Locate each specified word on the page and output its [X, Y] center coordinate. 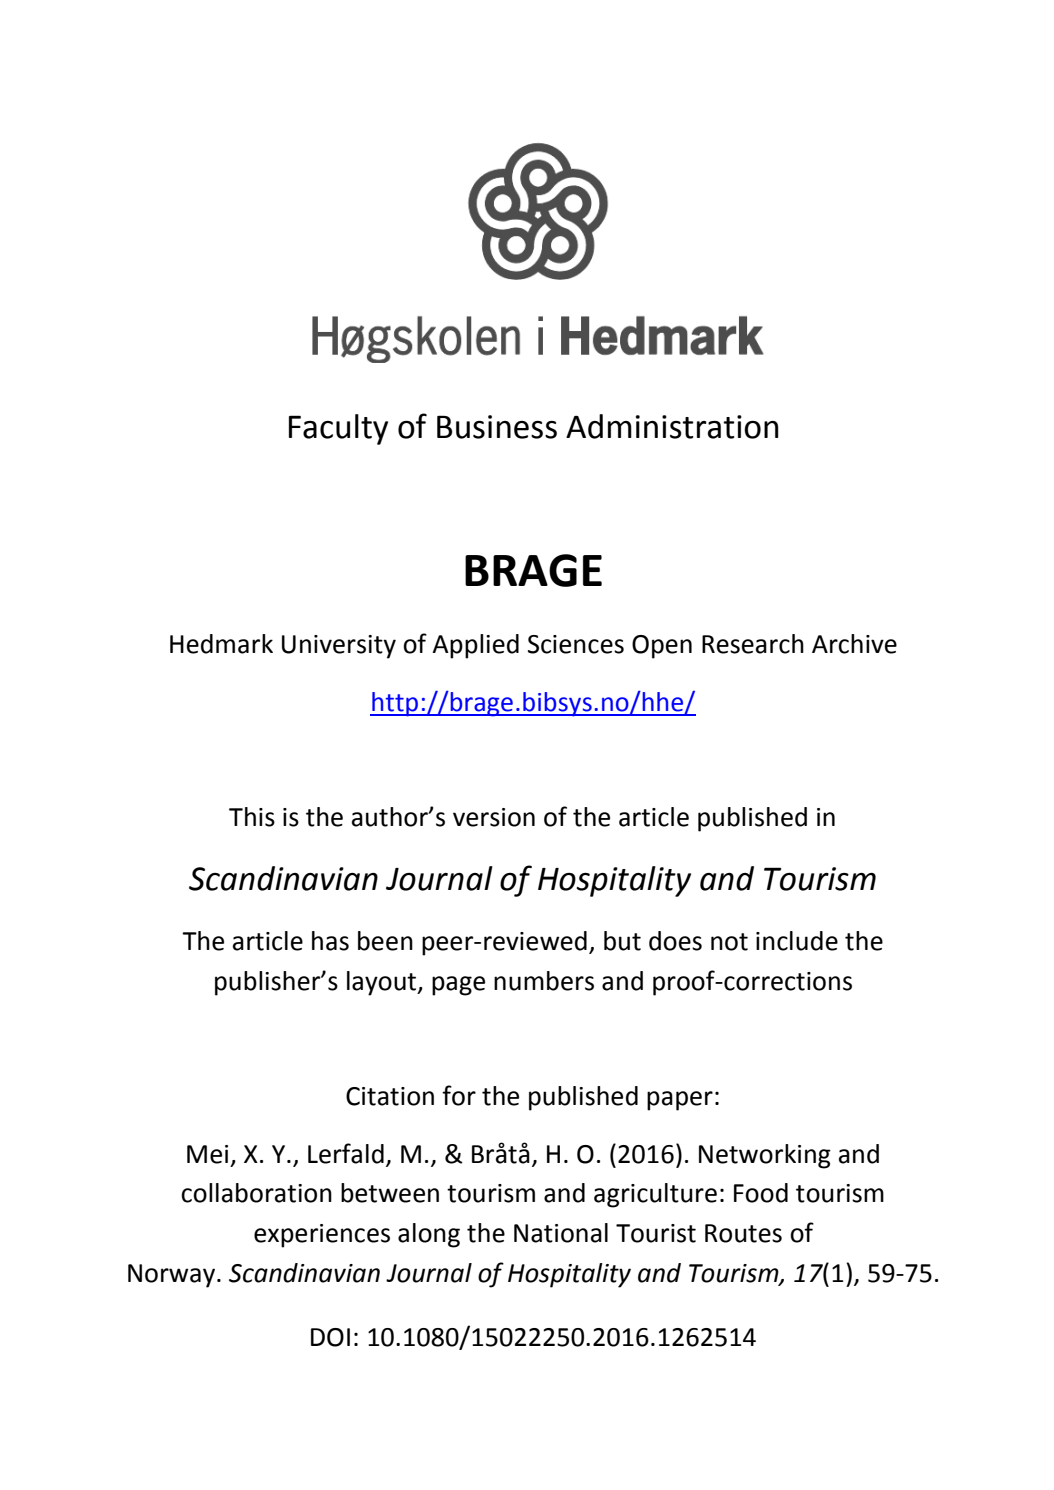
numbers [544, 981]
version [494, 817]
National [561, 1233]
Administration [672, 426]
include [797, 941]
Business [497, 427]
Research [753, 644]
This [252, 817]
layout [383, 983]
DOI [330, 1337]
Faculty [338, 429]
